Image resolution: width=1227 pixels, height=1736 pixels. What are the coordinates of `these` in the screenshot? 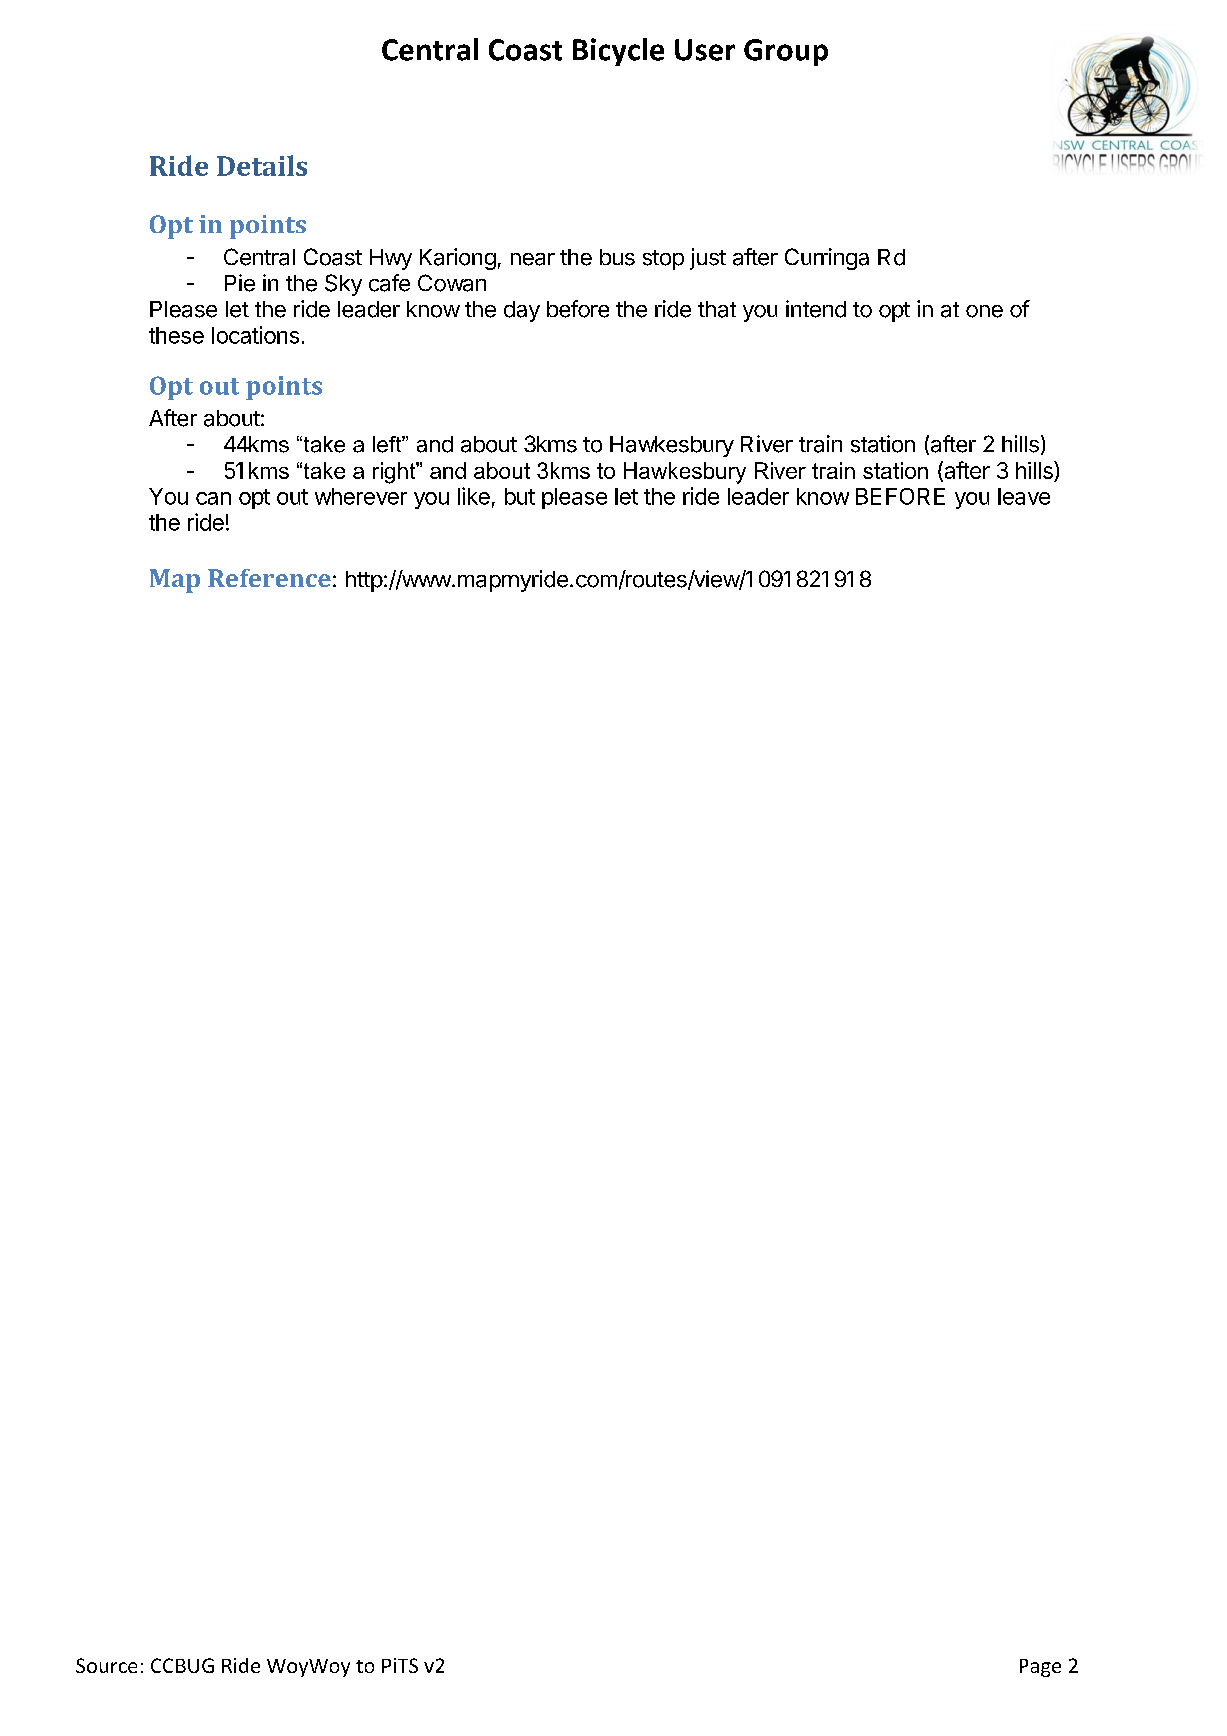 It's located at (176, 335).
